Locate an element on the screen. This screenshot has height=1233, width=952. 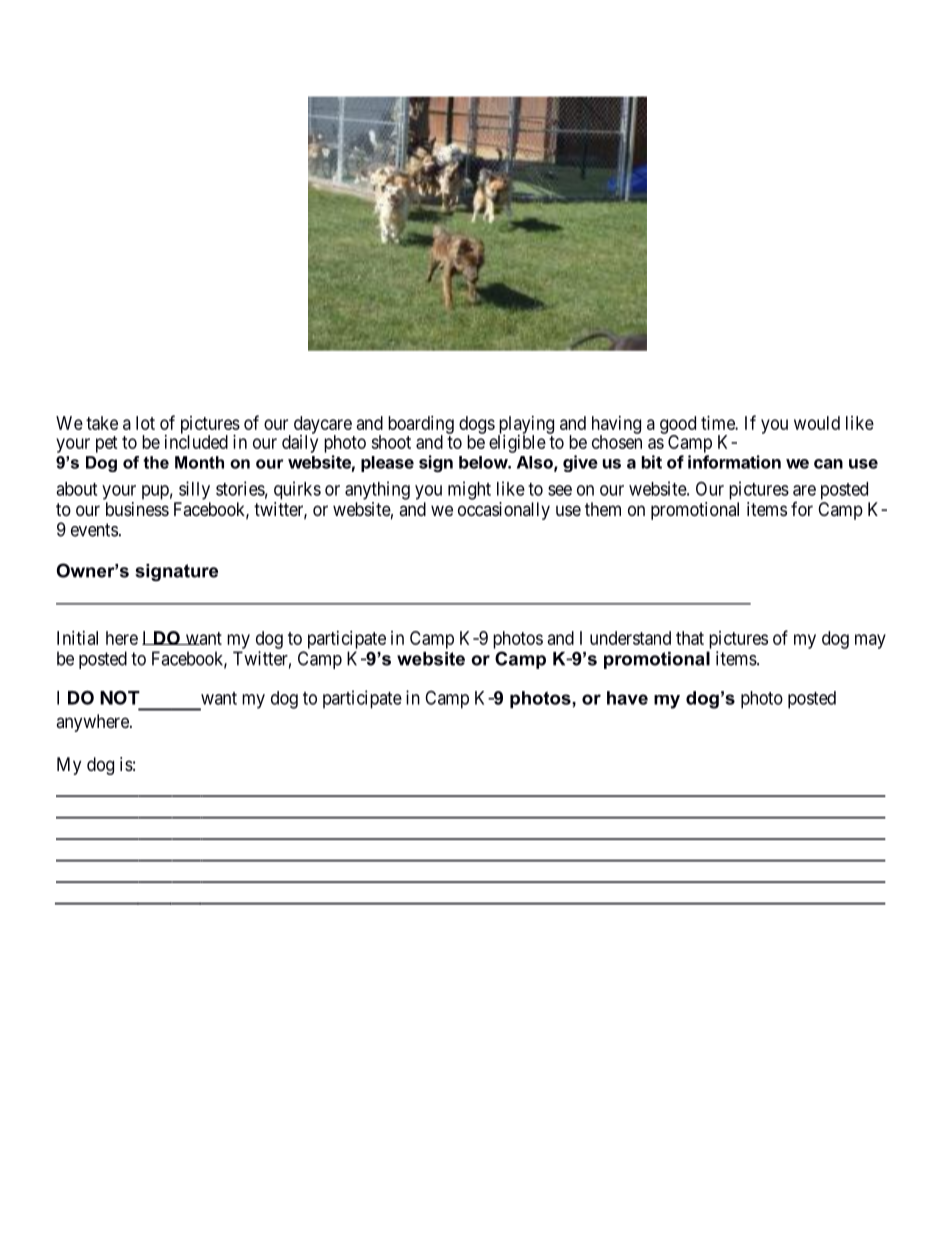
might is located at coordinates (469, 490).
